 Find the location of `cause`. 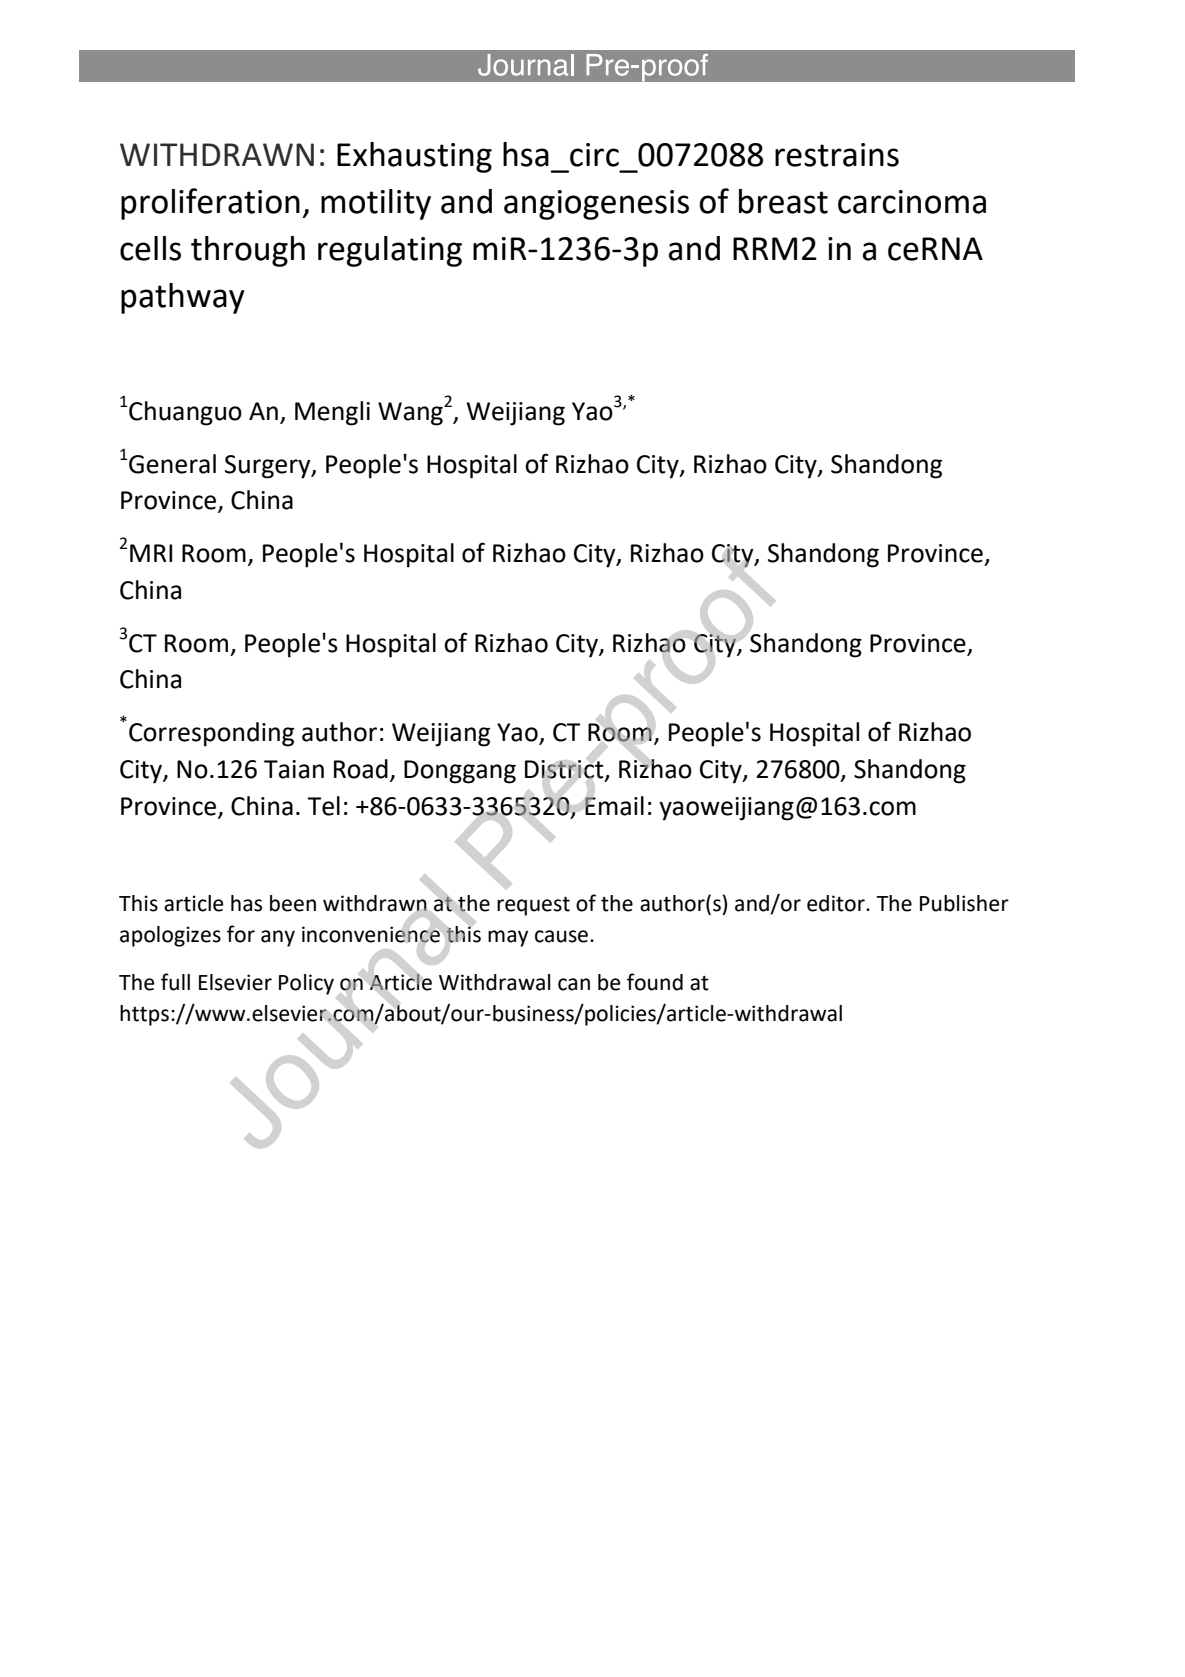

cause is located at coordinates (563, 936).
